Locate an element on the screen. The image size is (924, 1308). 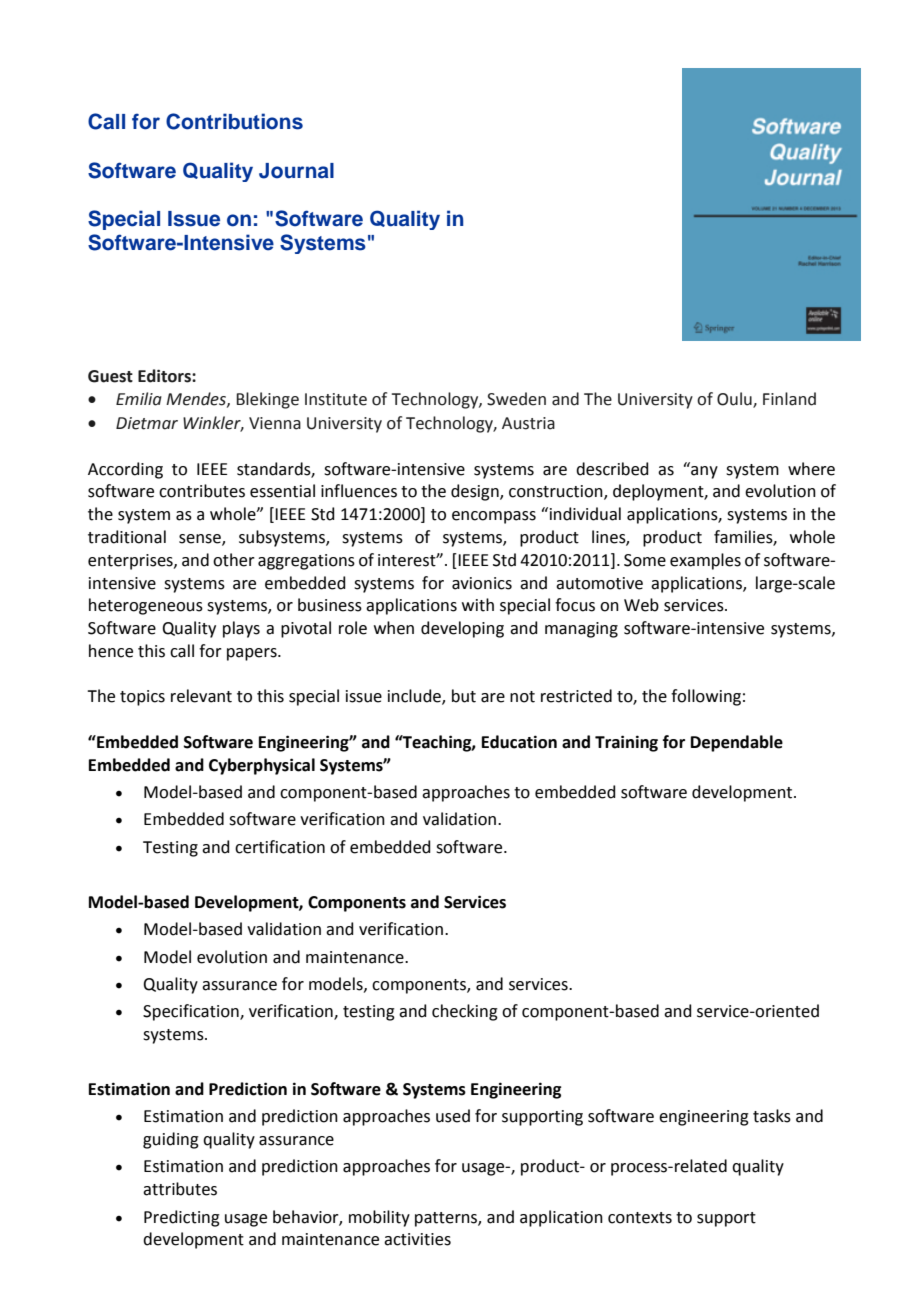
Journal is located at coordinates (296, 171).
